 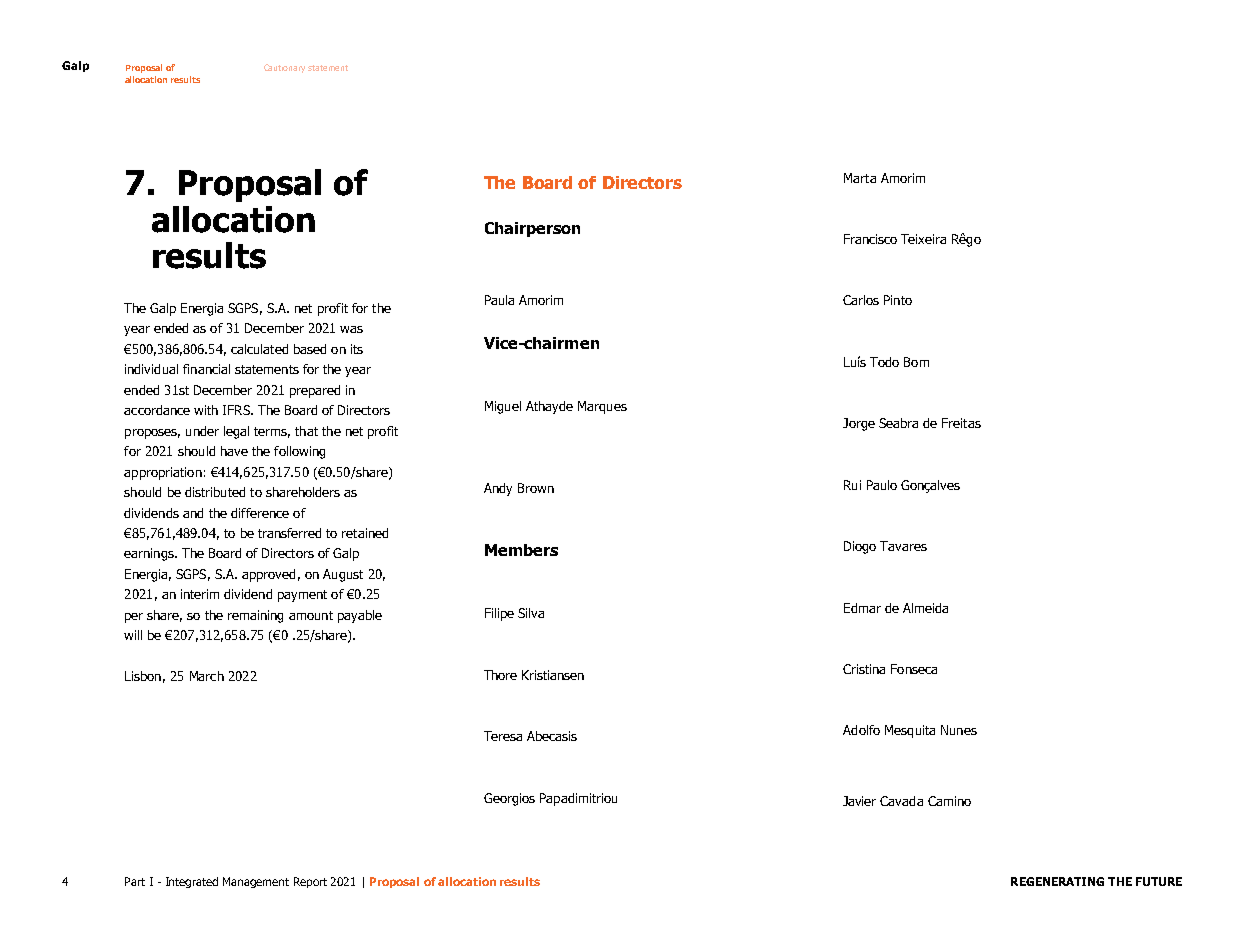 I want to click on Georgios, so click(x=509, y=799).
